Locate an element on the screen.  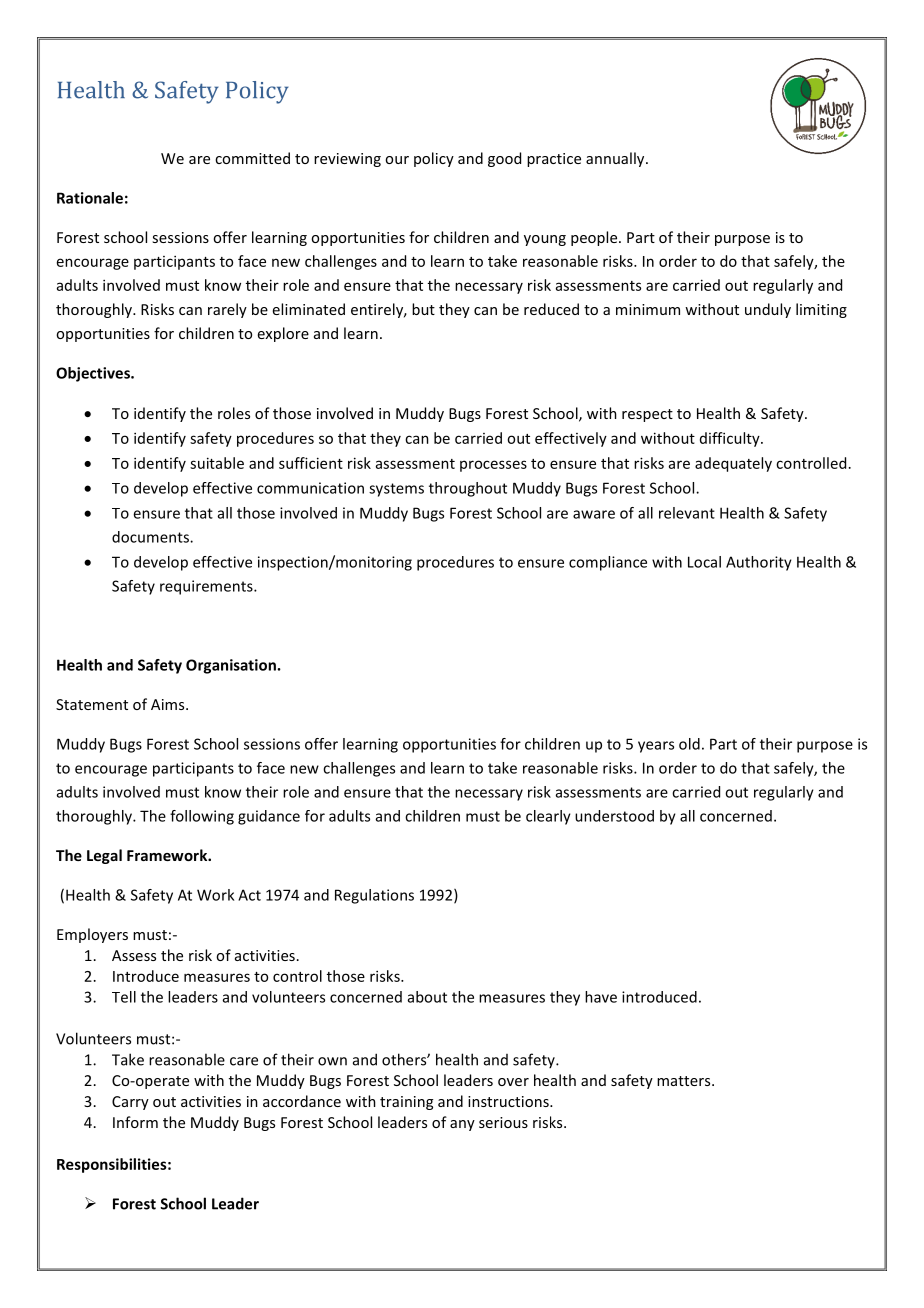
documents is located at coordinates (151, 537).
